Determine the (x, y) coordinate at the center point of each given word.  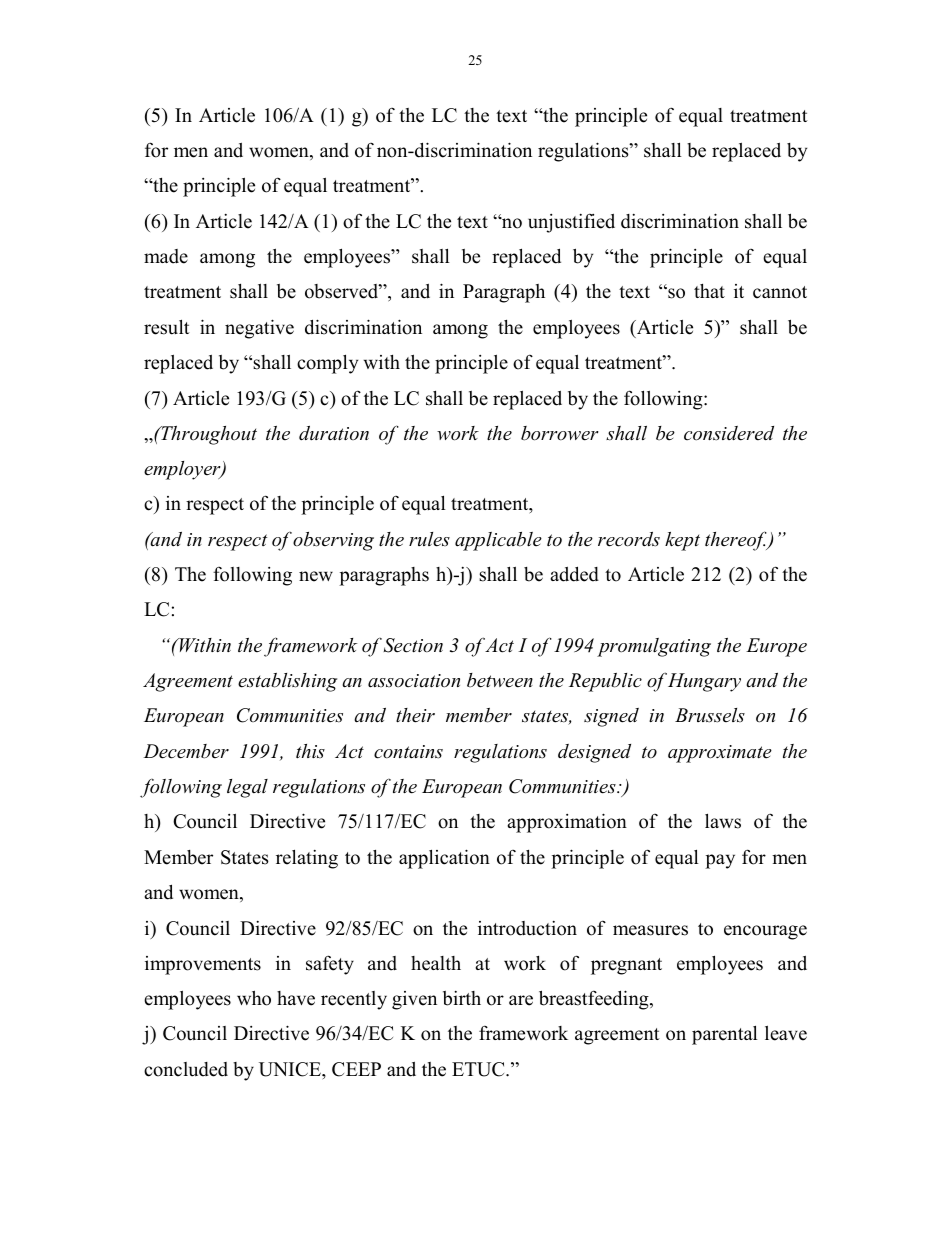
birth (462, 998)
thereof (737, 541)
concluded (186, 1069)
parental (725, 1035)
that (709, 291)
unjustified (571, 223)
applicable (498, 541)
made (166, 256)
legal (247, 788)
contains (408, 752)
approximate (720, 754)
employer (183, 470)
